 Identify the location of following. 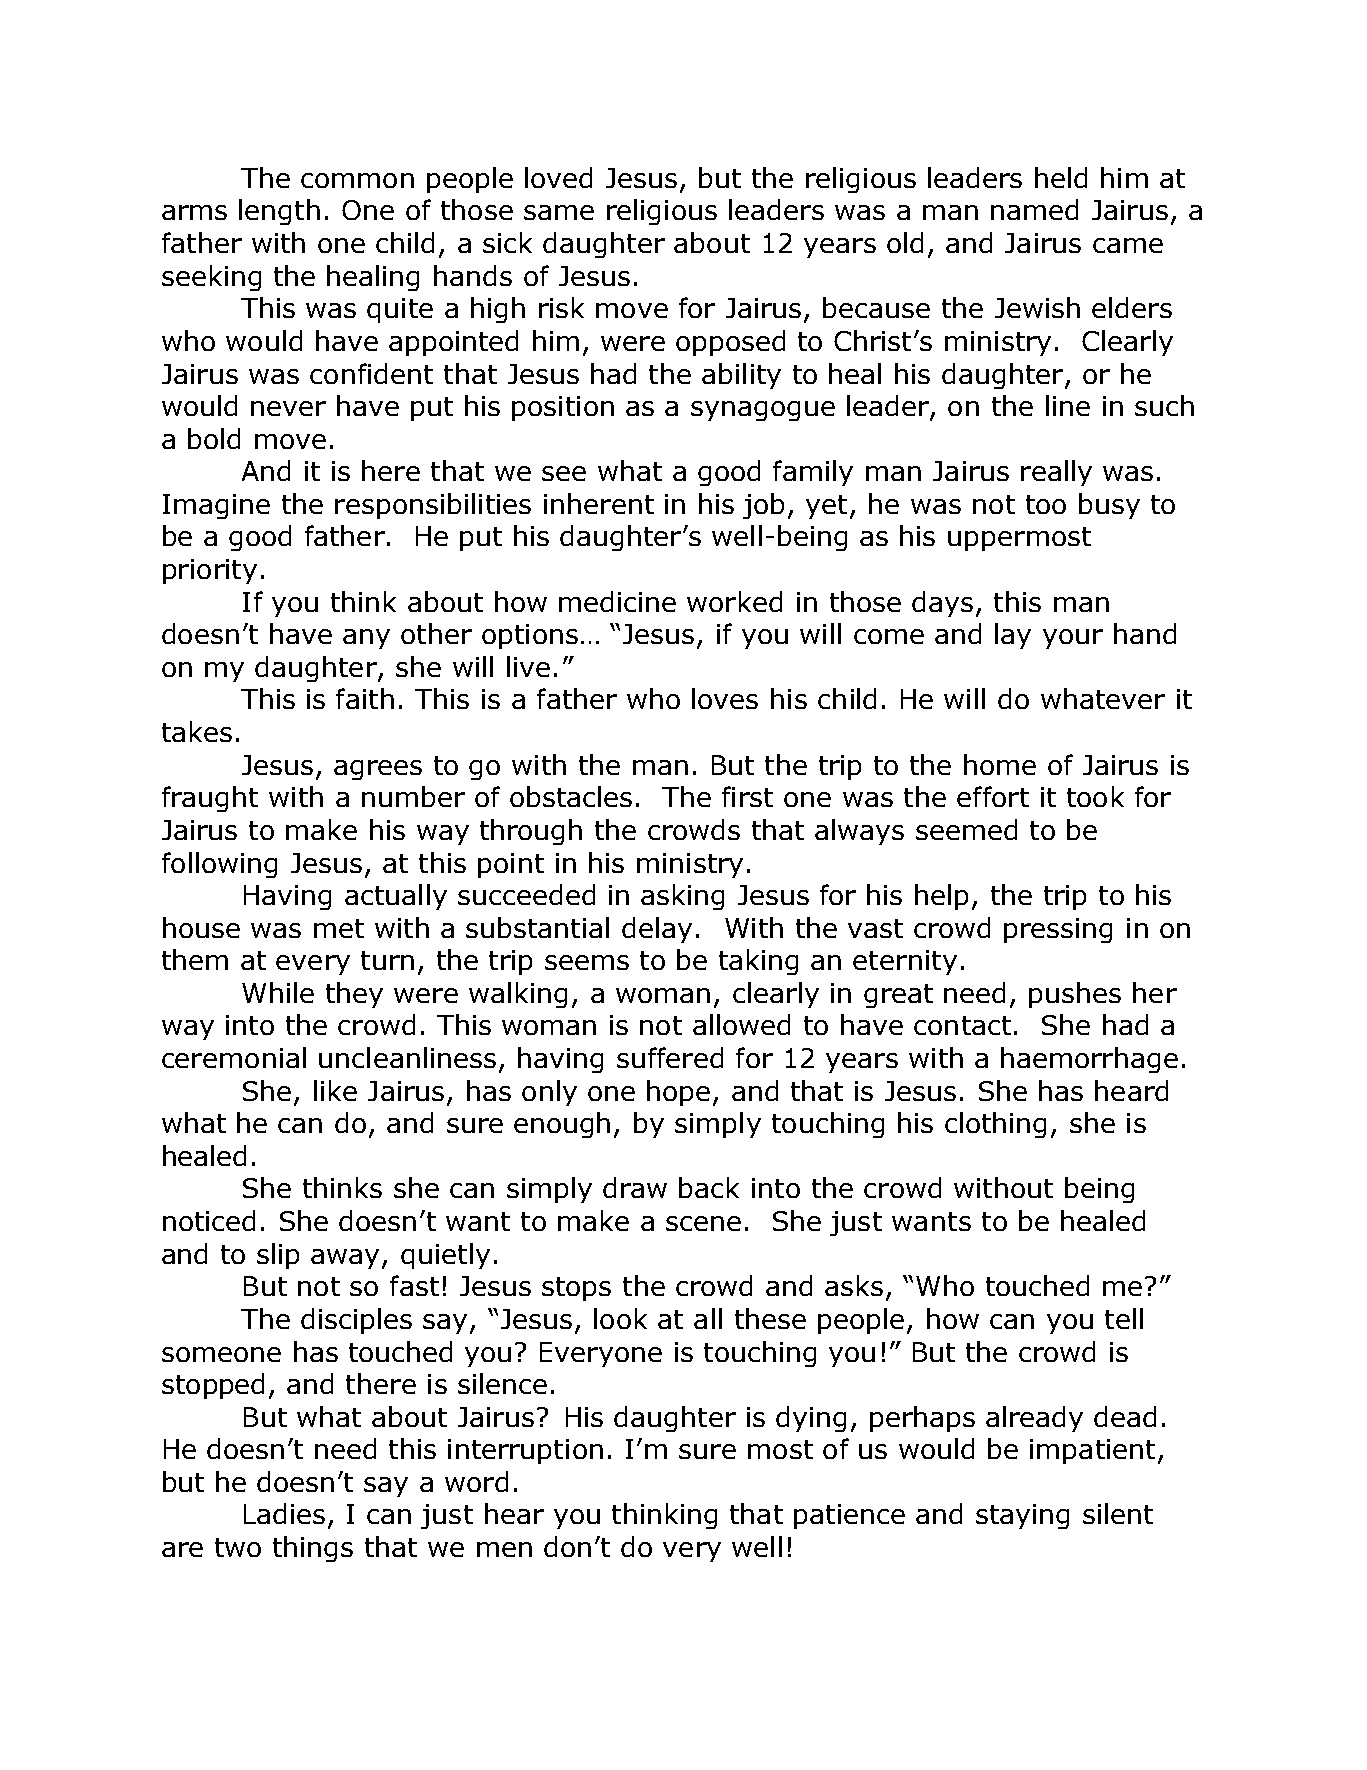
(219, 865).
